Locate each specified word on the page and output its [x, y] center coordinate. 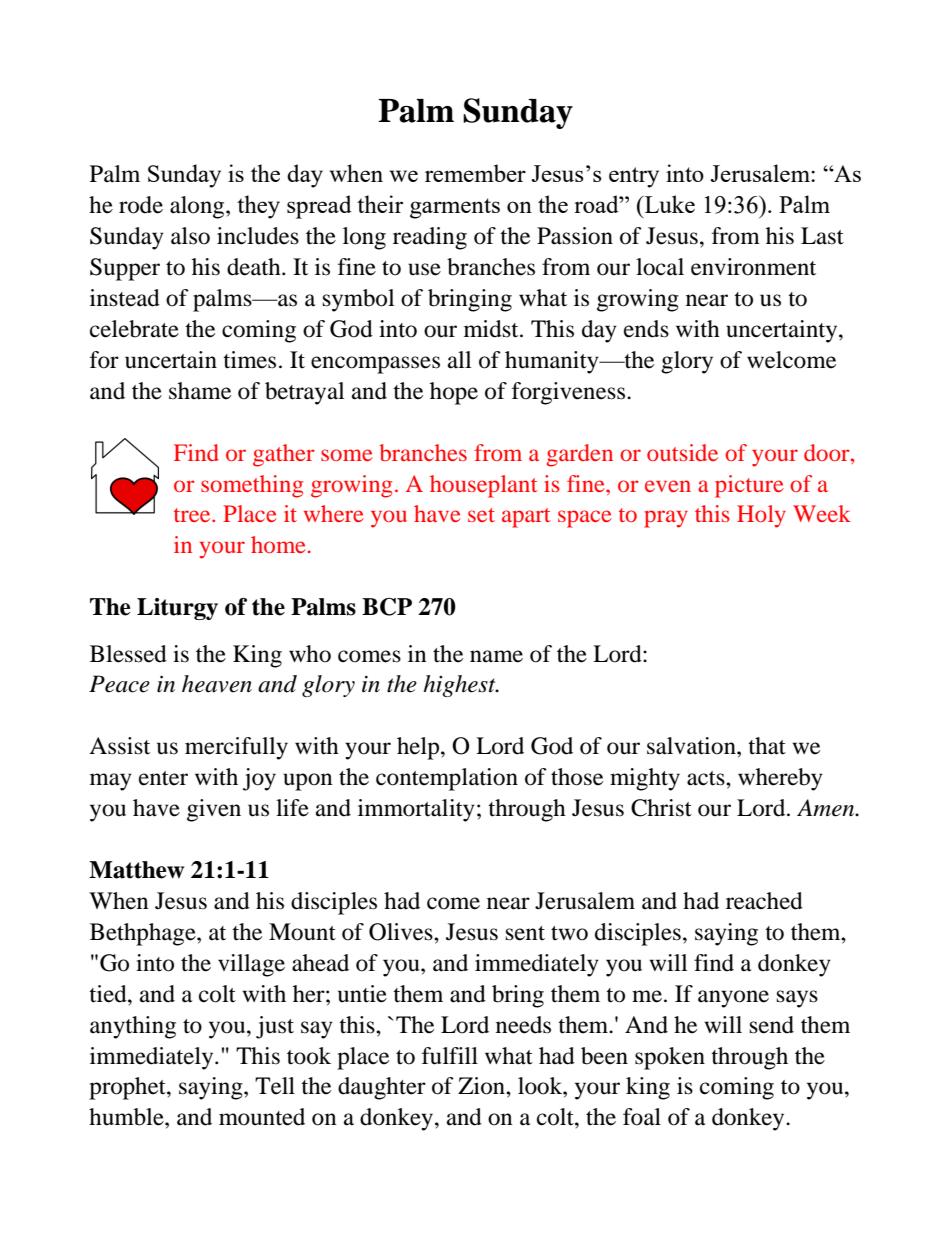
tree [193, 515]
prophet [128, 1088]
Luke [668, 204]
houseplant [484, 486]
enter [163, 778]
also [190, 236]
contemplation [447, 779]
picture [749, 486]
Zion [482, 1086]
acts [707, 778]
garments [455, 208]
